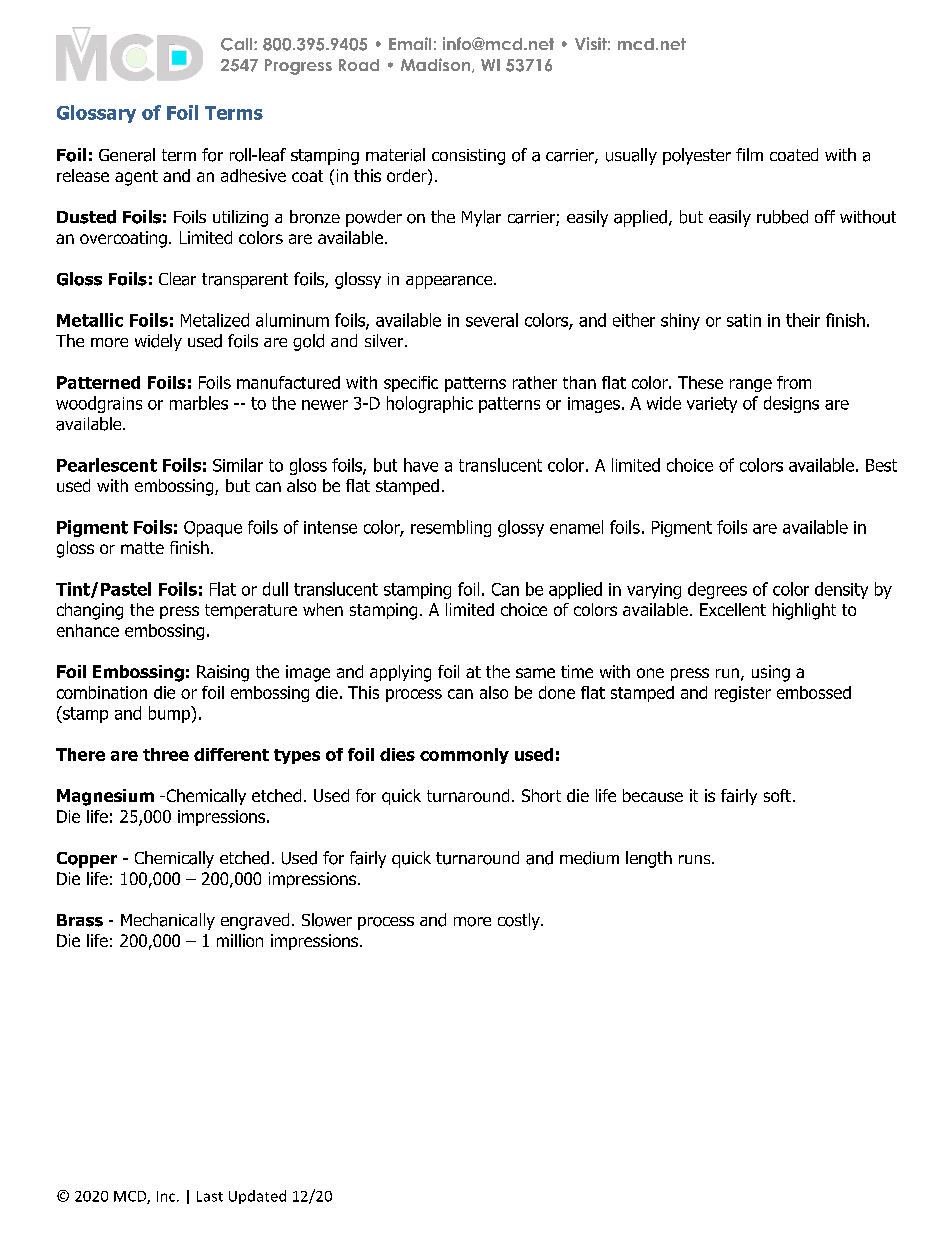  Describe the element at coordinates (167, 1196) in the page. I see `Inc` at that location.
